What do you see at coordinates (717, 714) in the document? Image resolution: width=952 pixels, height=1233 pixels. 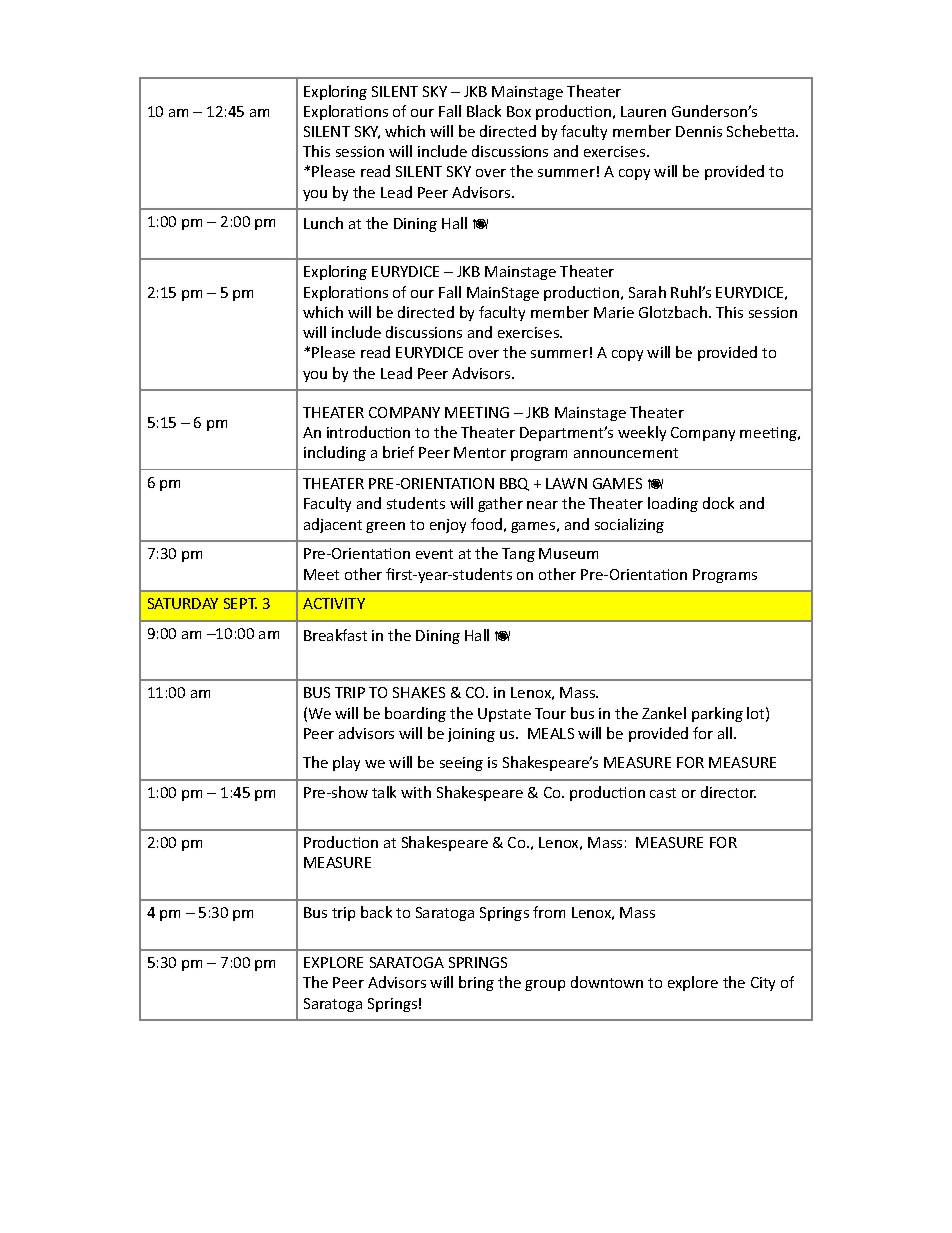 I see `parking` at bounding box center [717, 714].
